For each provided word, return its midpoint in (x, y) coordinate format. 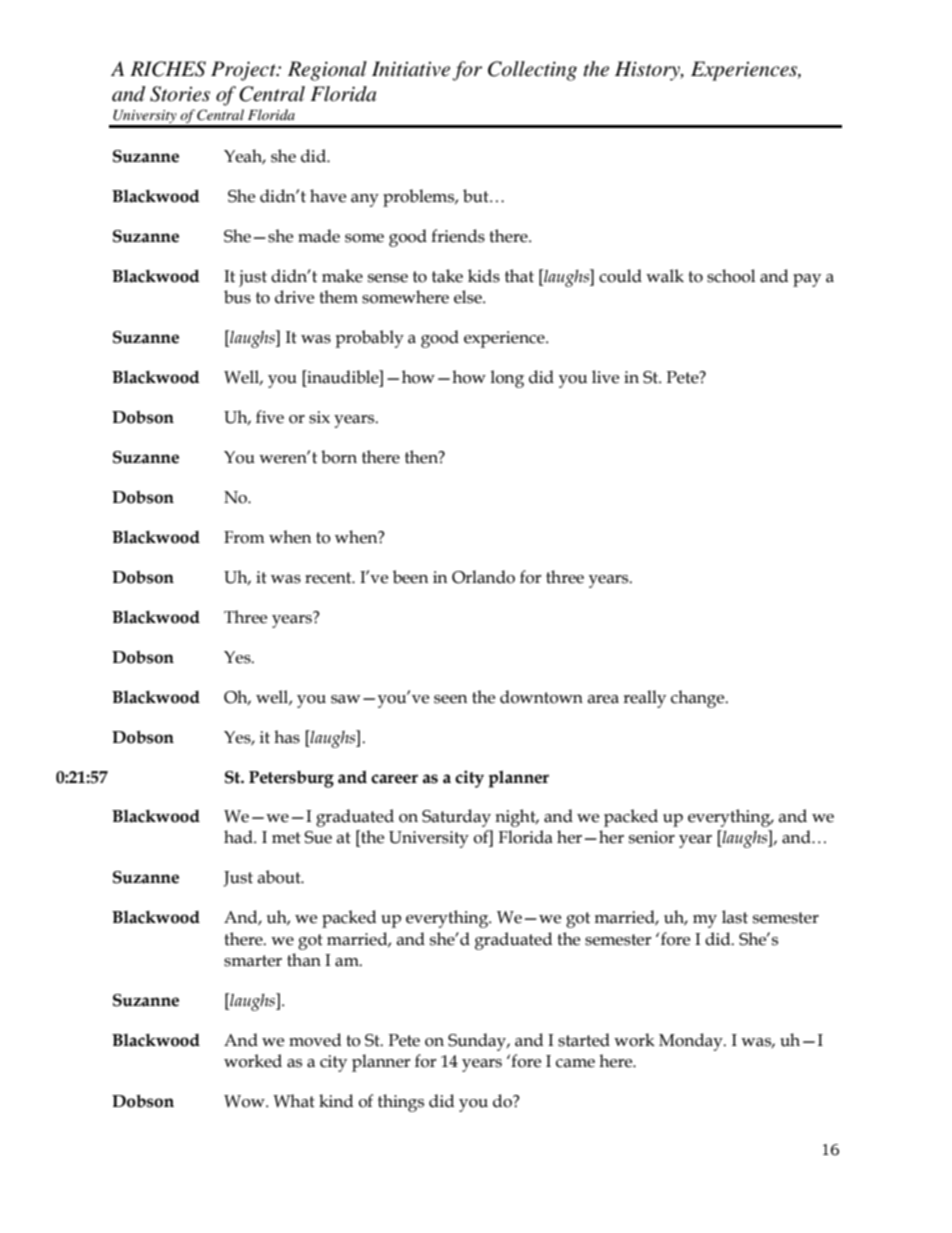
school (731, 276)
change (699, 699)
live (605, 377)
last (735, 917)
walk (665, 276)
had (239, 837)
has (287, 737)
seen (451, 699)
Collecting (532, 71)
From (244, 537)
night (516, 818)
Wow (245, 1101)
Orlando (483, 577)
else (469, 297)
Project (244, 71)
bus (237, 297)
